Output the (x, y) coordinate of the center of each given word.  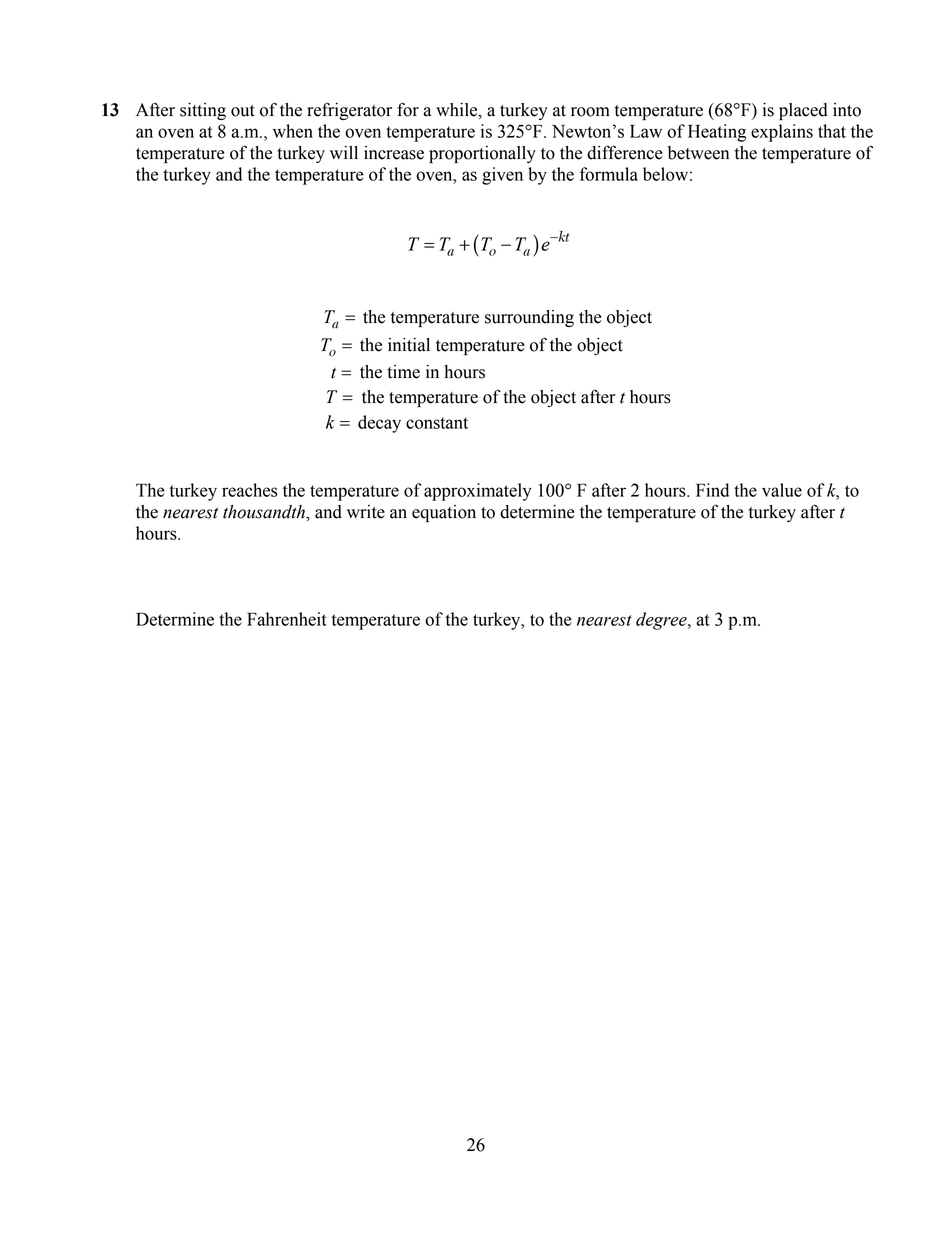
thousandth (265, 512)
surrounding (529, 318)
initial (409, 345)
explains (782, 133)
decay (379, 424)
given (502, 176)
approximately (478, 492)
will (344, 152)
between (698, 153)
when (293, 131)
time (403, 372)
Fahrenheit (287, 619)
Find (712, 490)
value (782, 490)
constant (437, 423)
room (590, 112)
